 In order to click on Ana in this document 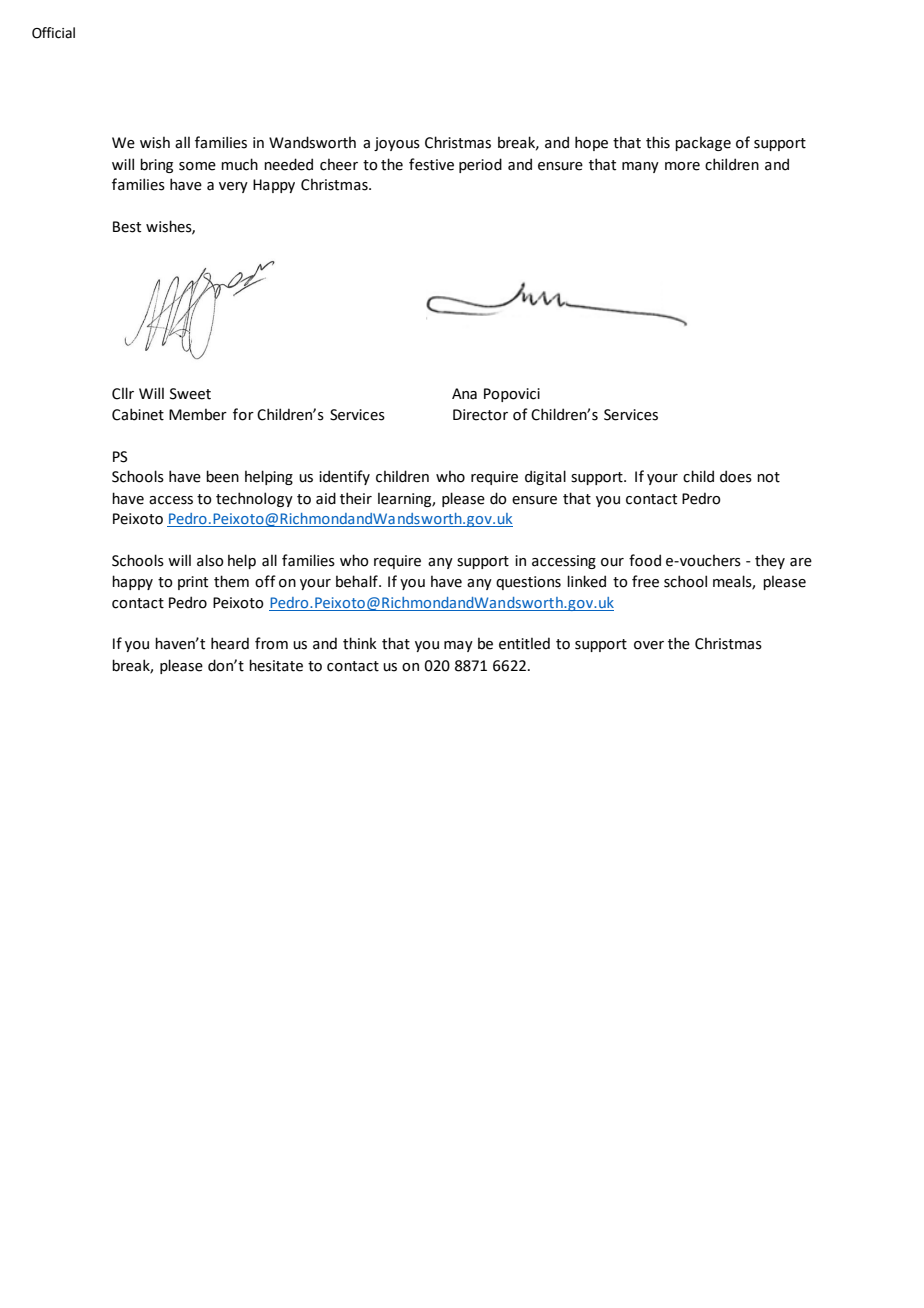, I will do `click(464, 394)`.
